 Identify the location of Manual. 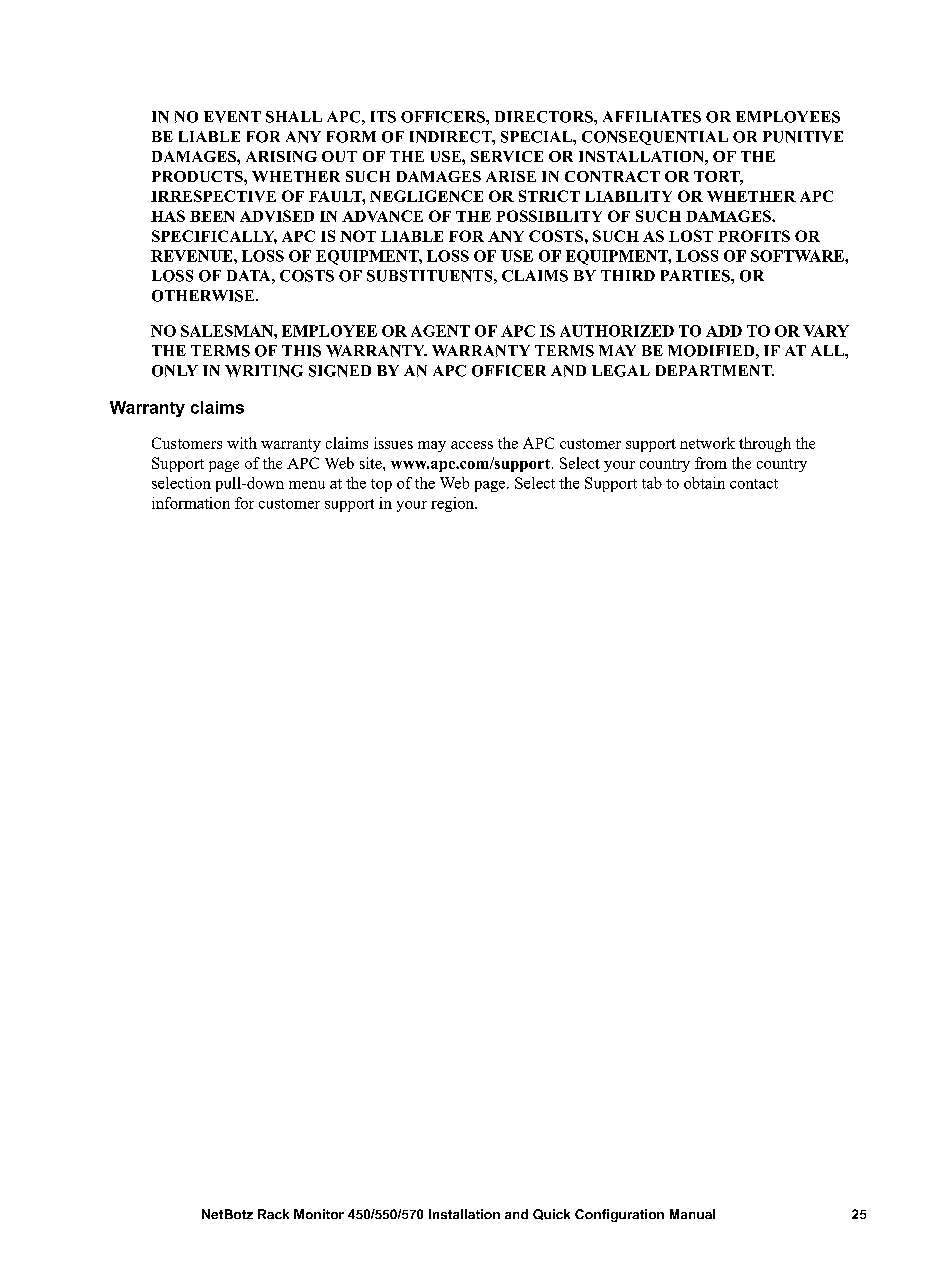
(692, 1214).
